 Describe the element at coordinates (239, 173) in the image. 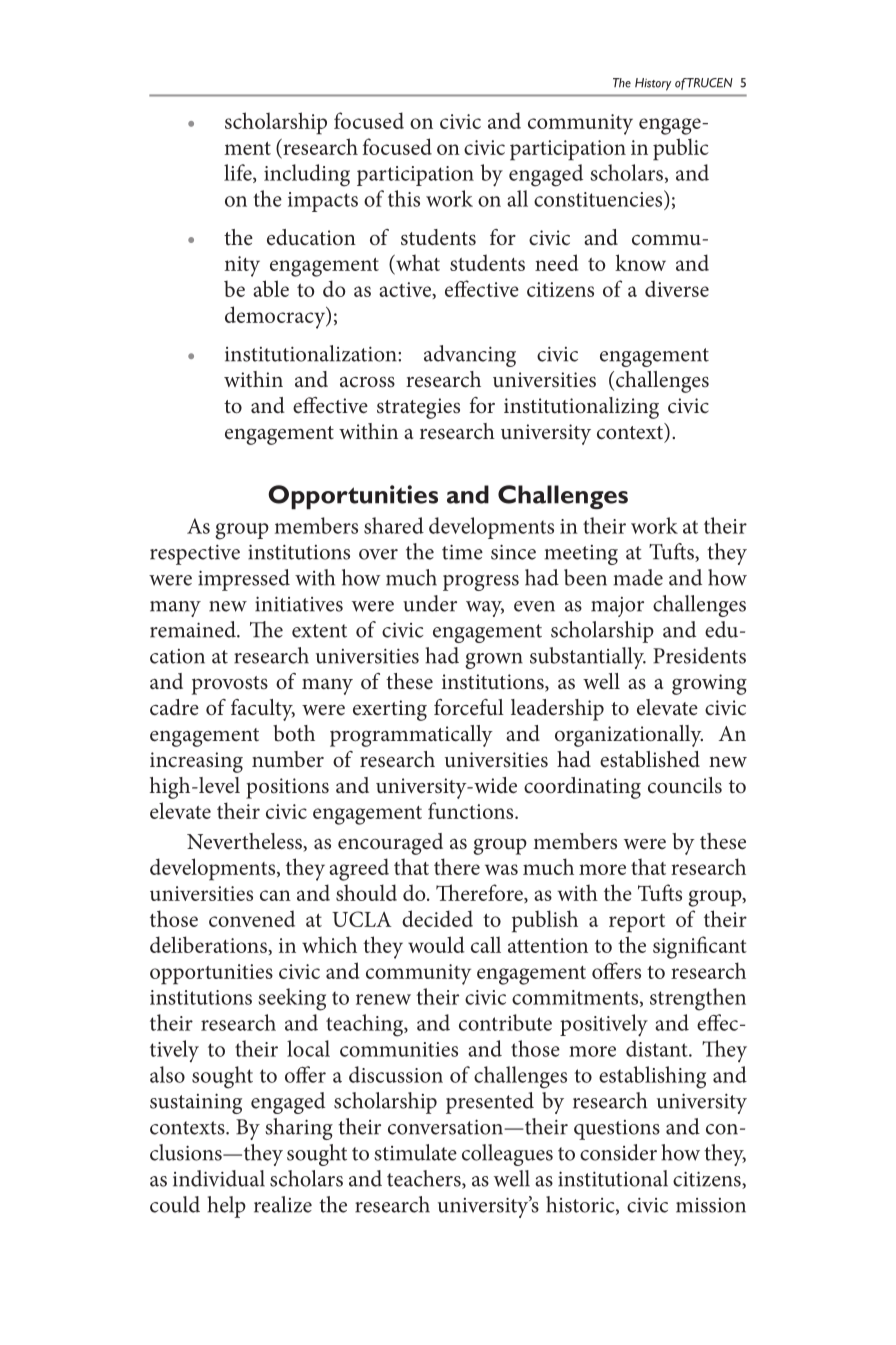

I see `life` at that location.
